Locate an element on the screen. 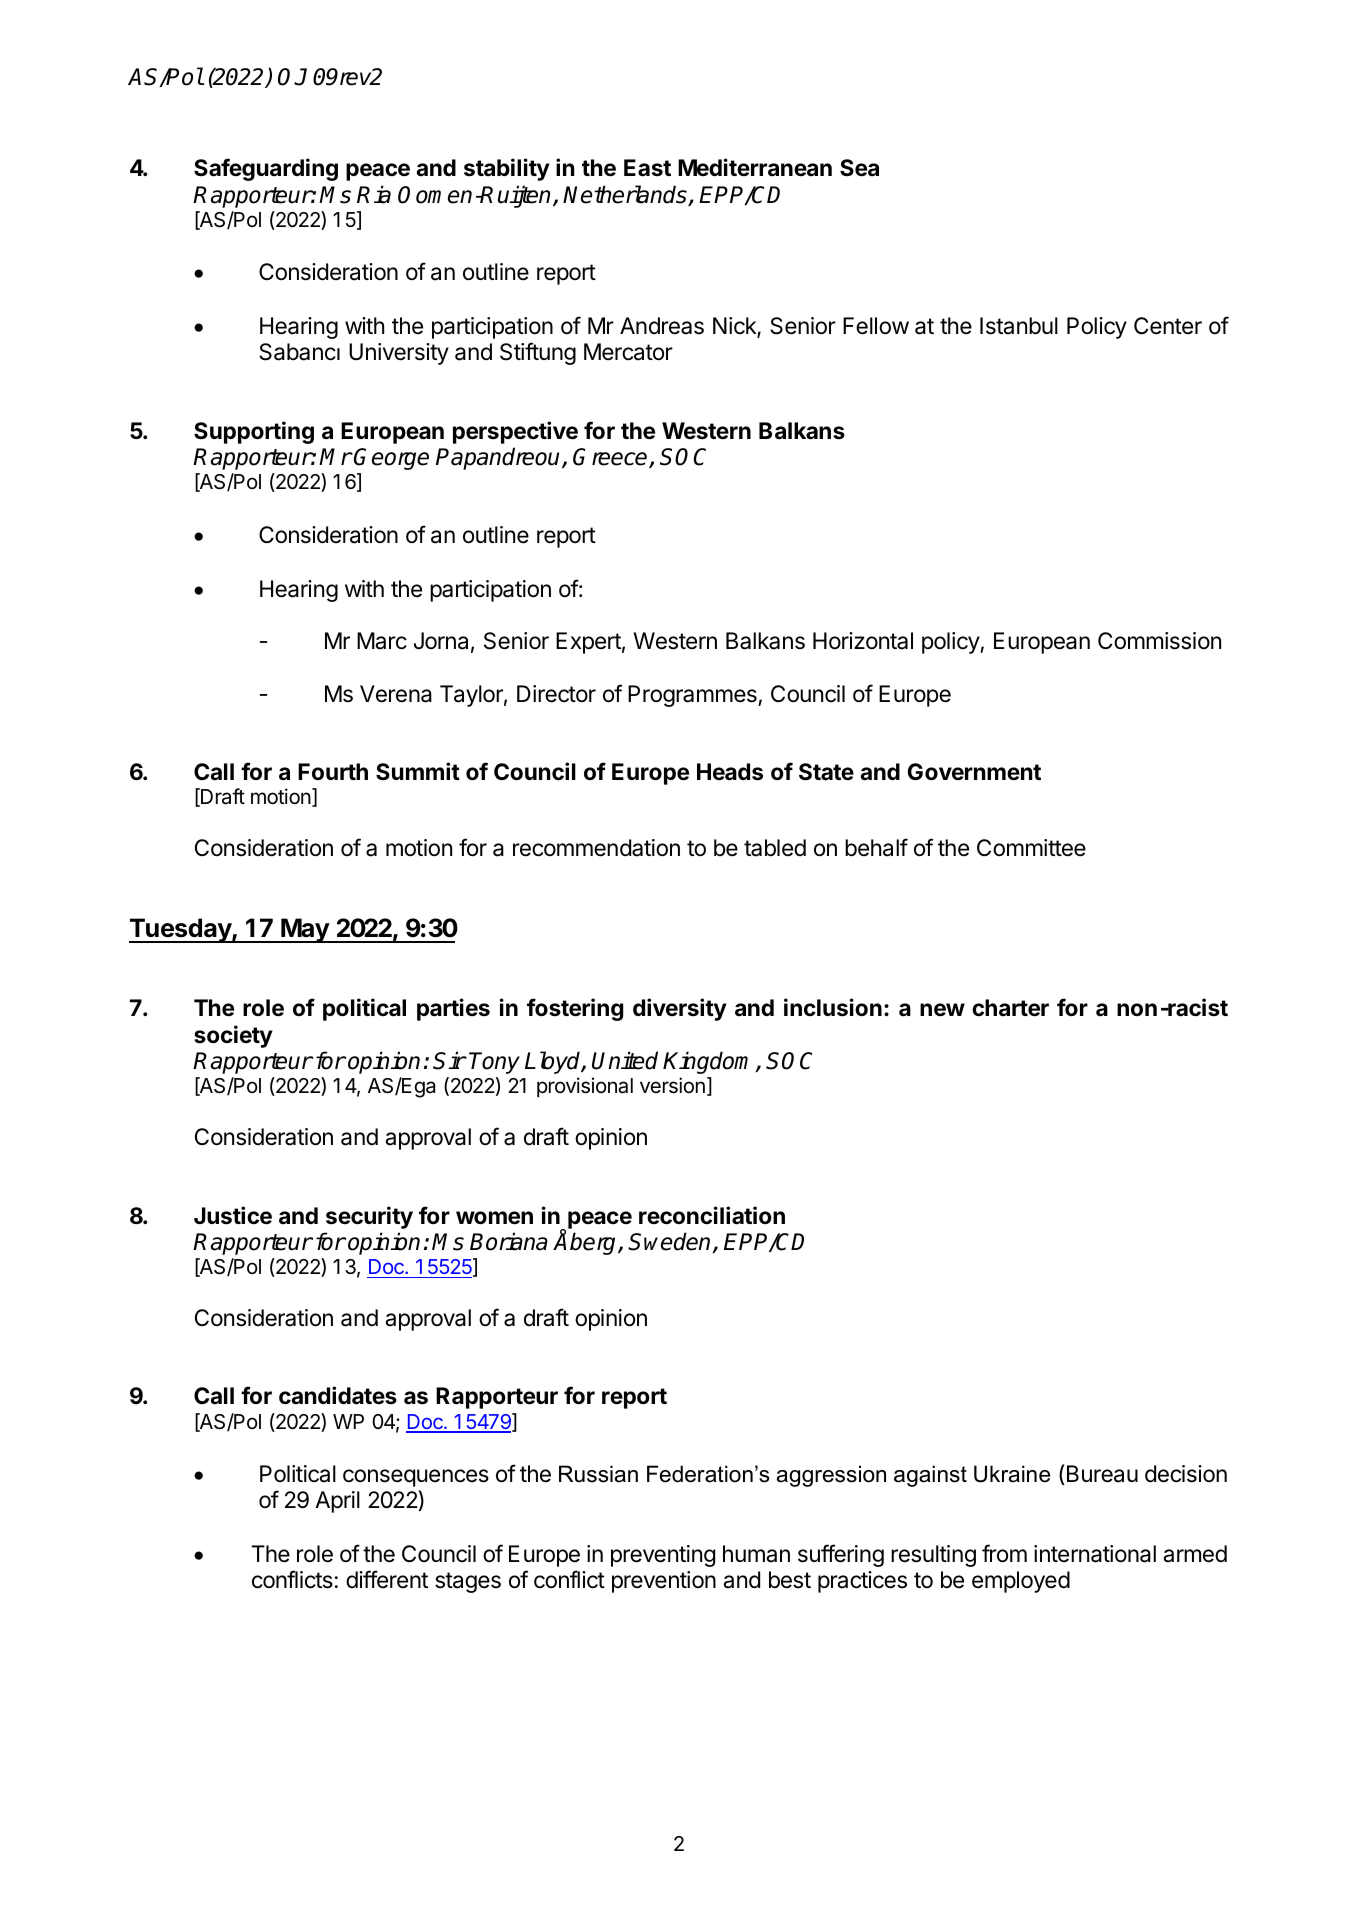 This screenshot has height=1920, width=1357. Marc is located at coordinates (382, 641).
